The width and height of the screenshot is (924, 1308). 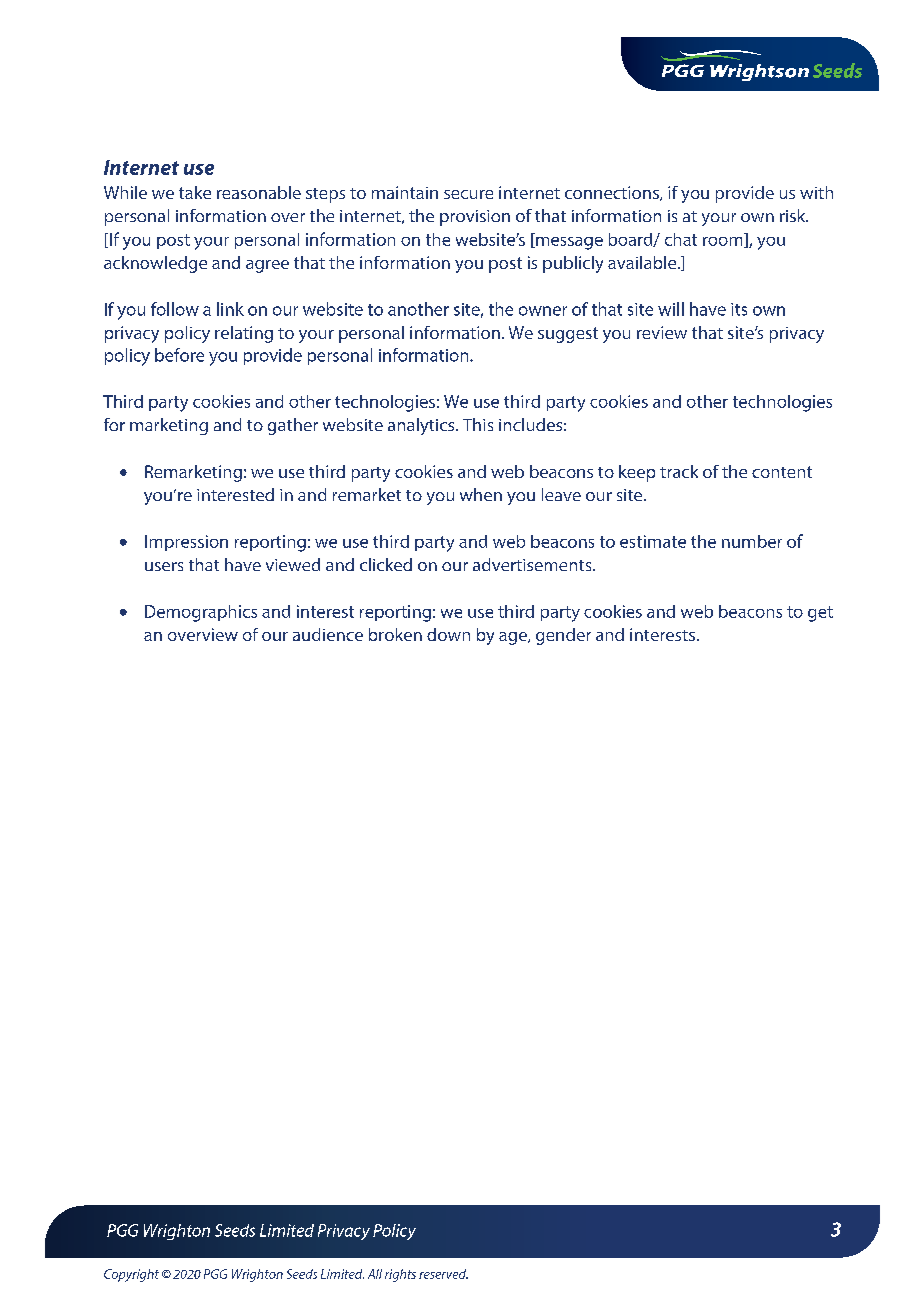 I want to click on advertisements, so click(x=533, y=564).
